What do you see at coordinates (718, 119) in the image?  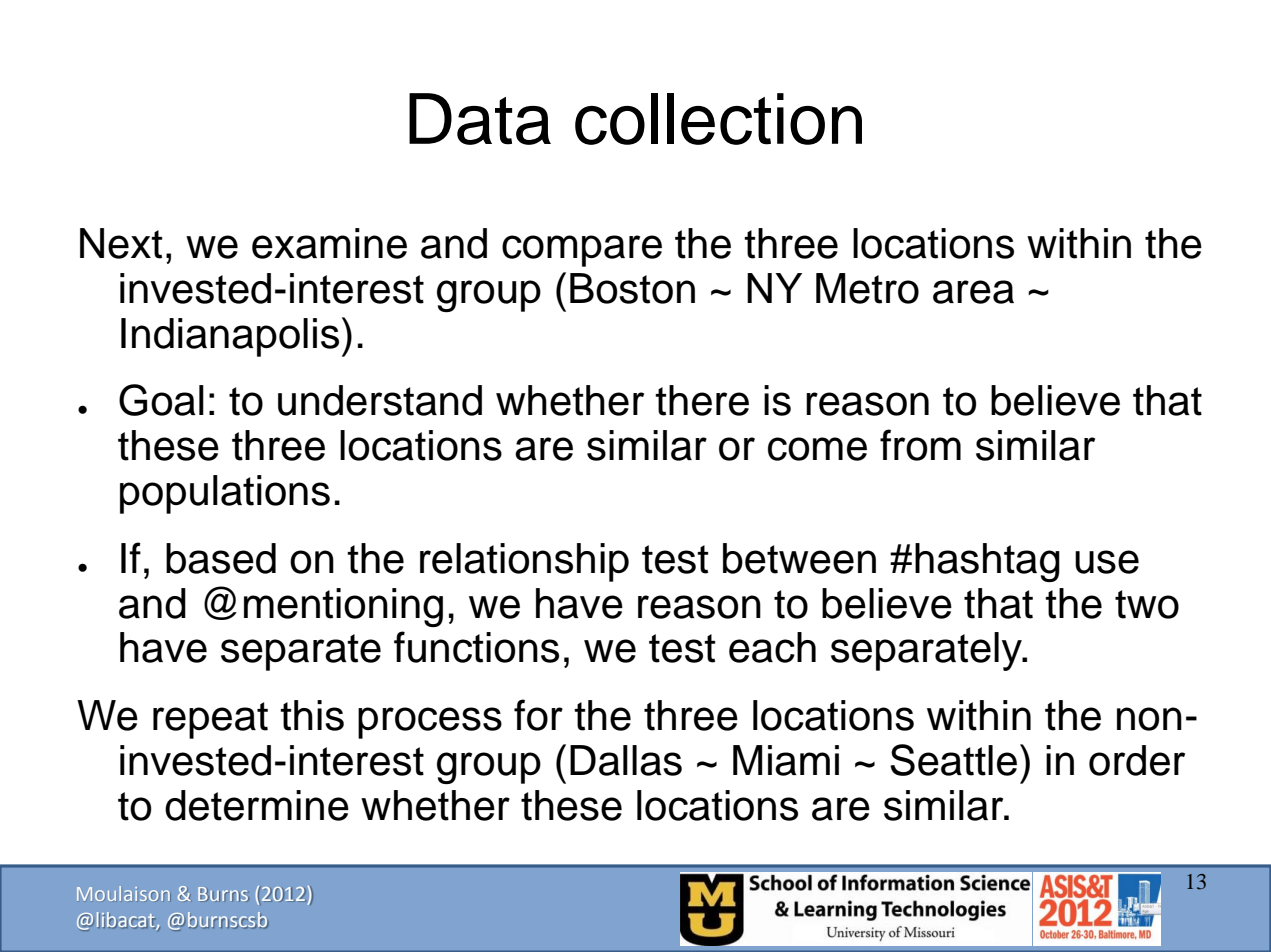 I see `collection` at bounding box center [718, 119].
